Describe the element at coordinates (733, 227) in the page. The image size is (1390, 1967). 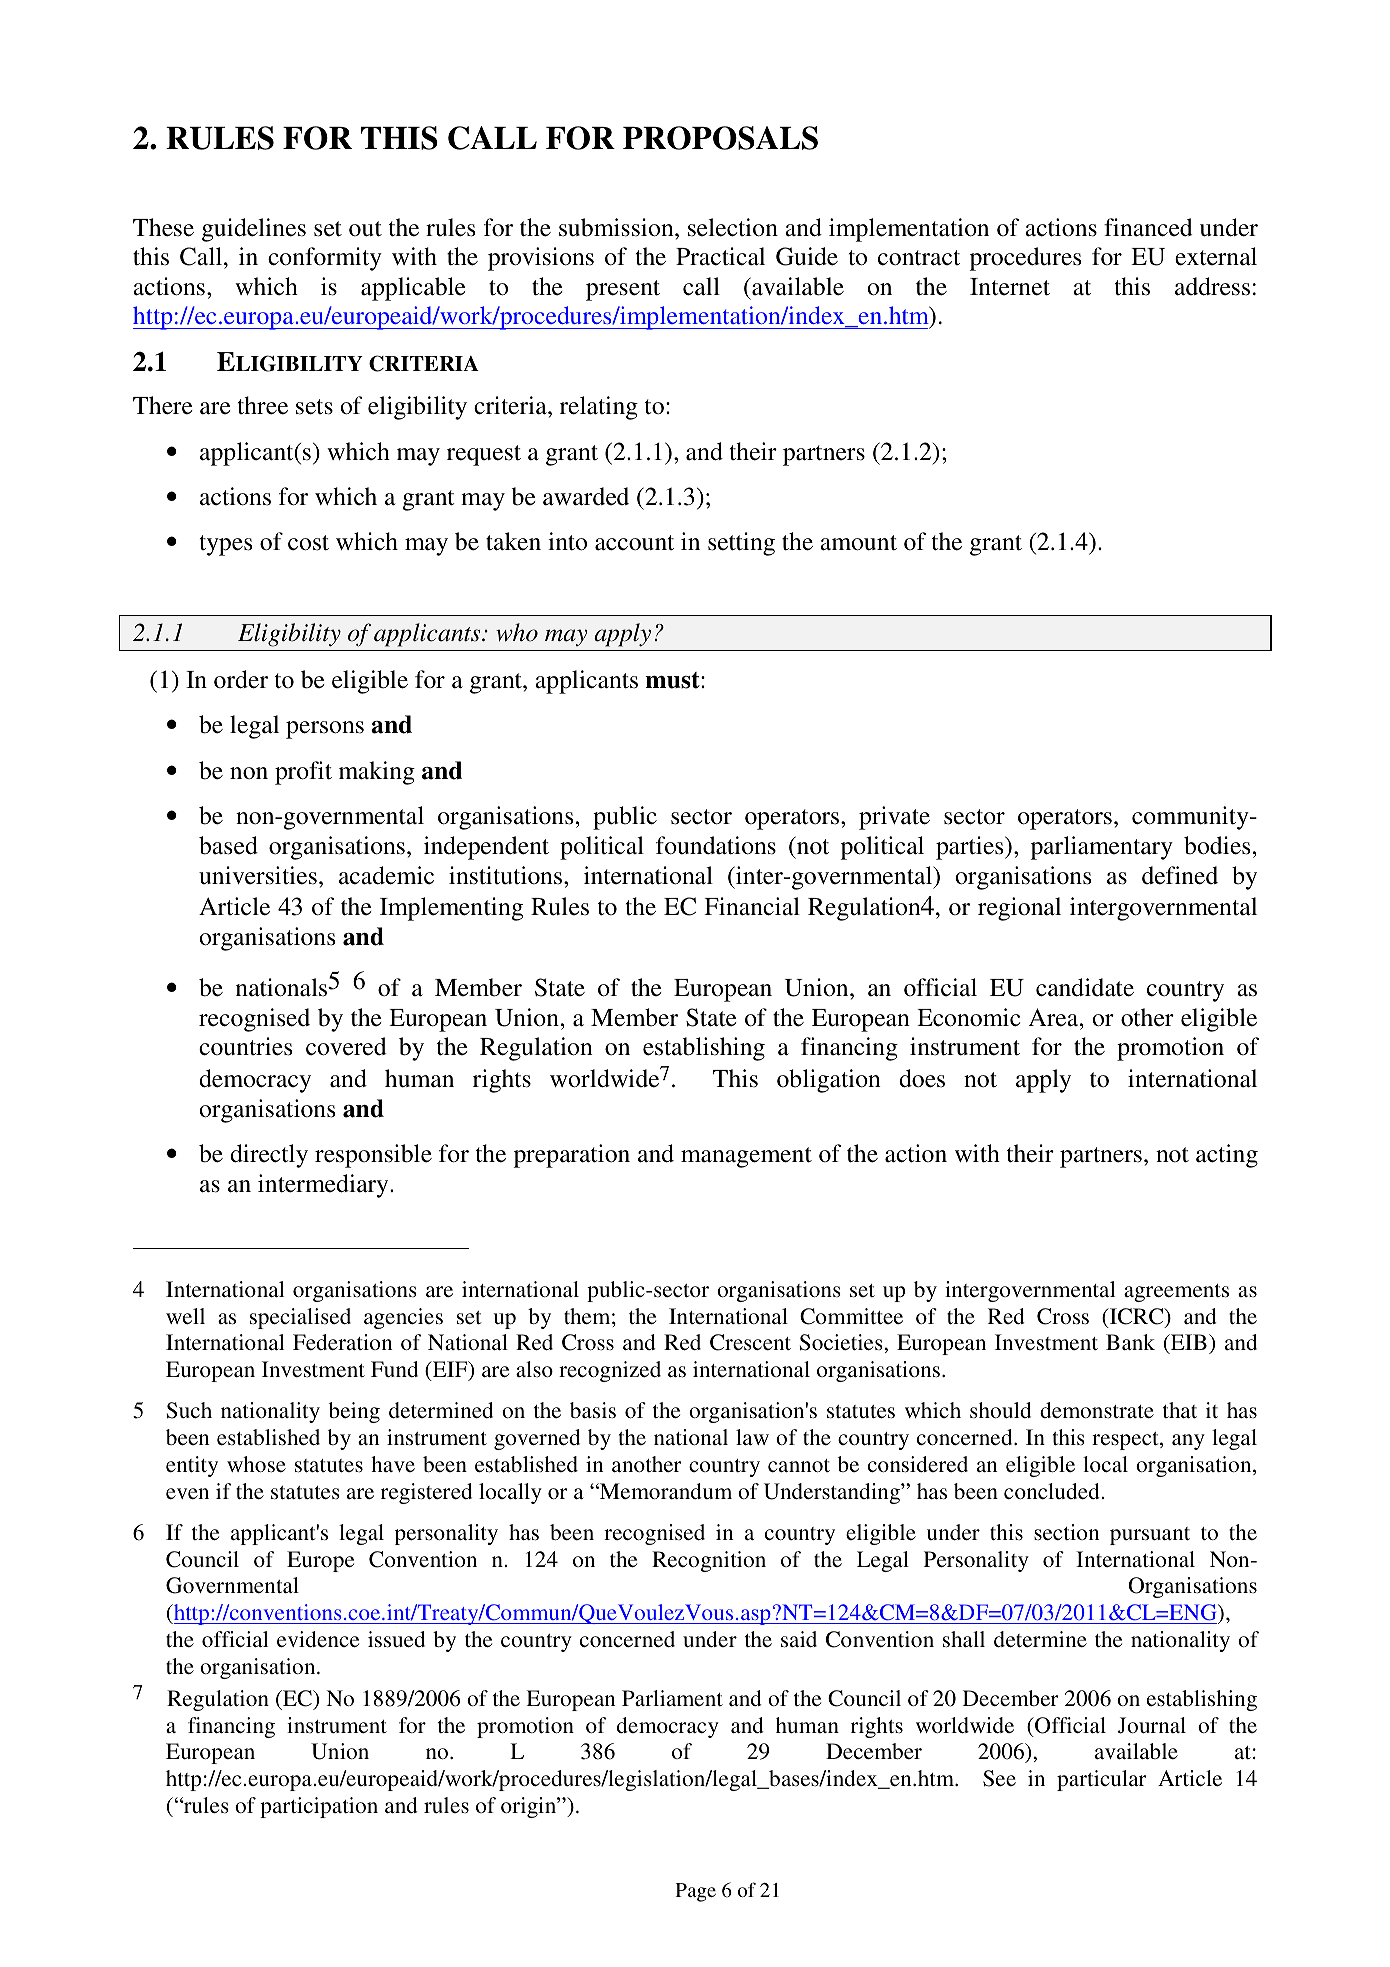
I see `selection` at that location.
